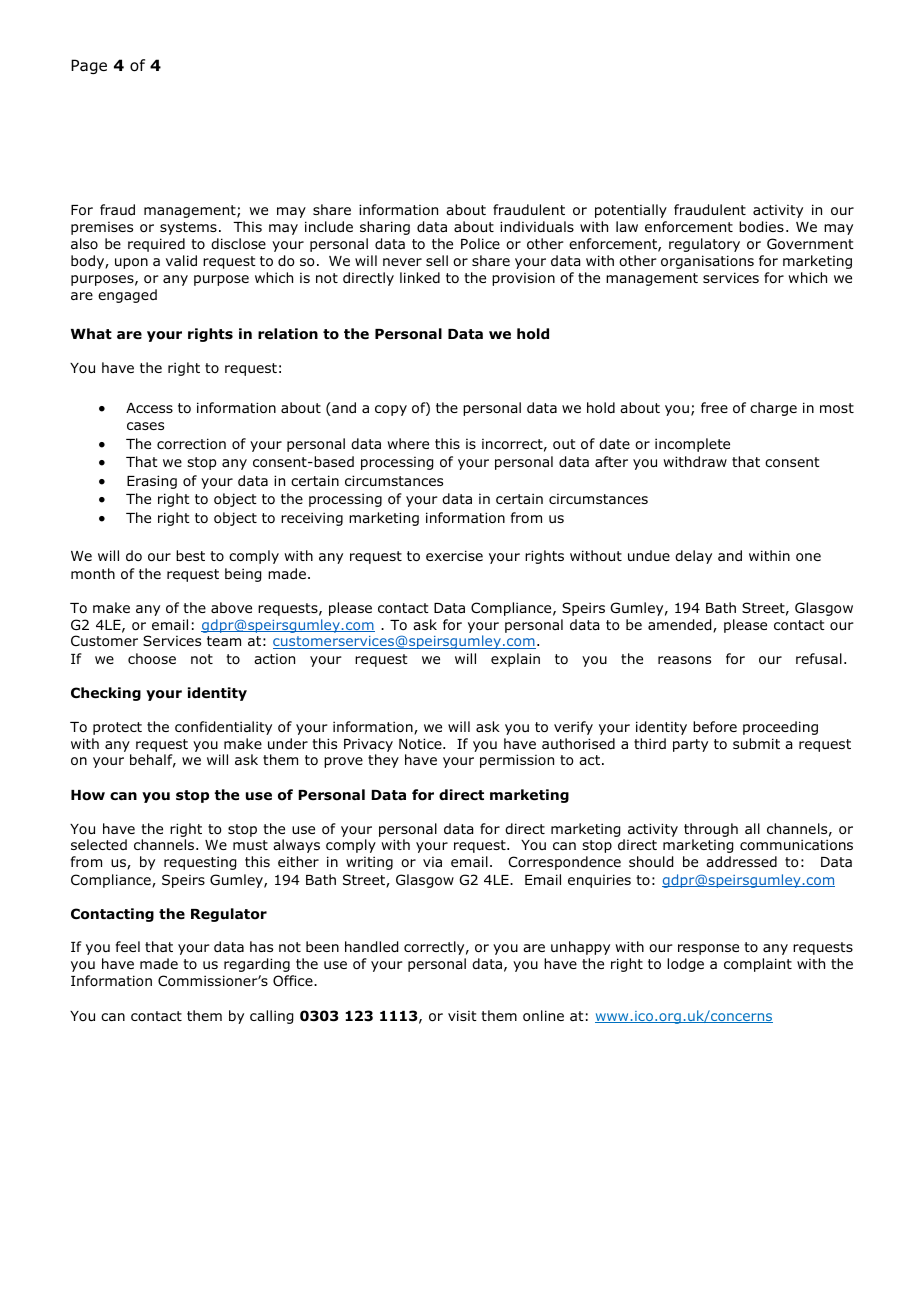 The image size is (924, 1308). I want to click on individuals, so click(537, 226).
